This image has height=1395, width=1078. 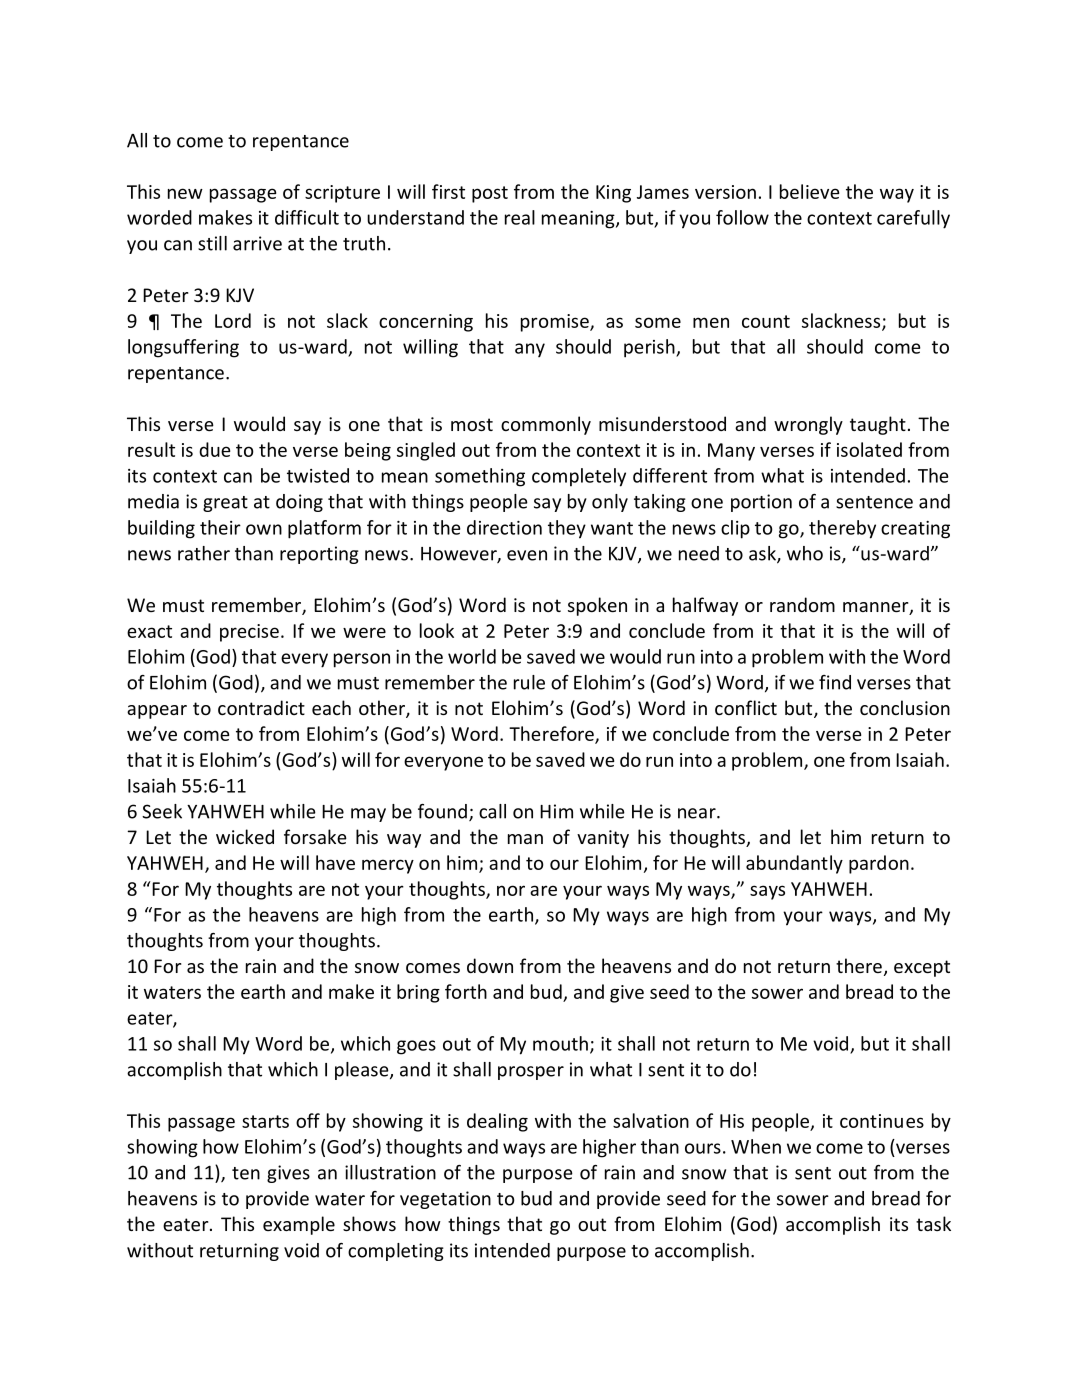 What do you see at coordinates (835, 682) in the image?
I see `find` at bounding box center [835, 682].
